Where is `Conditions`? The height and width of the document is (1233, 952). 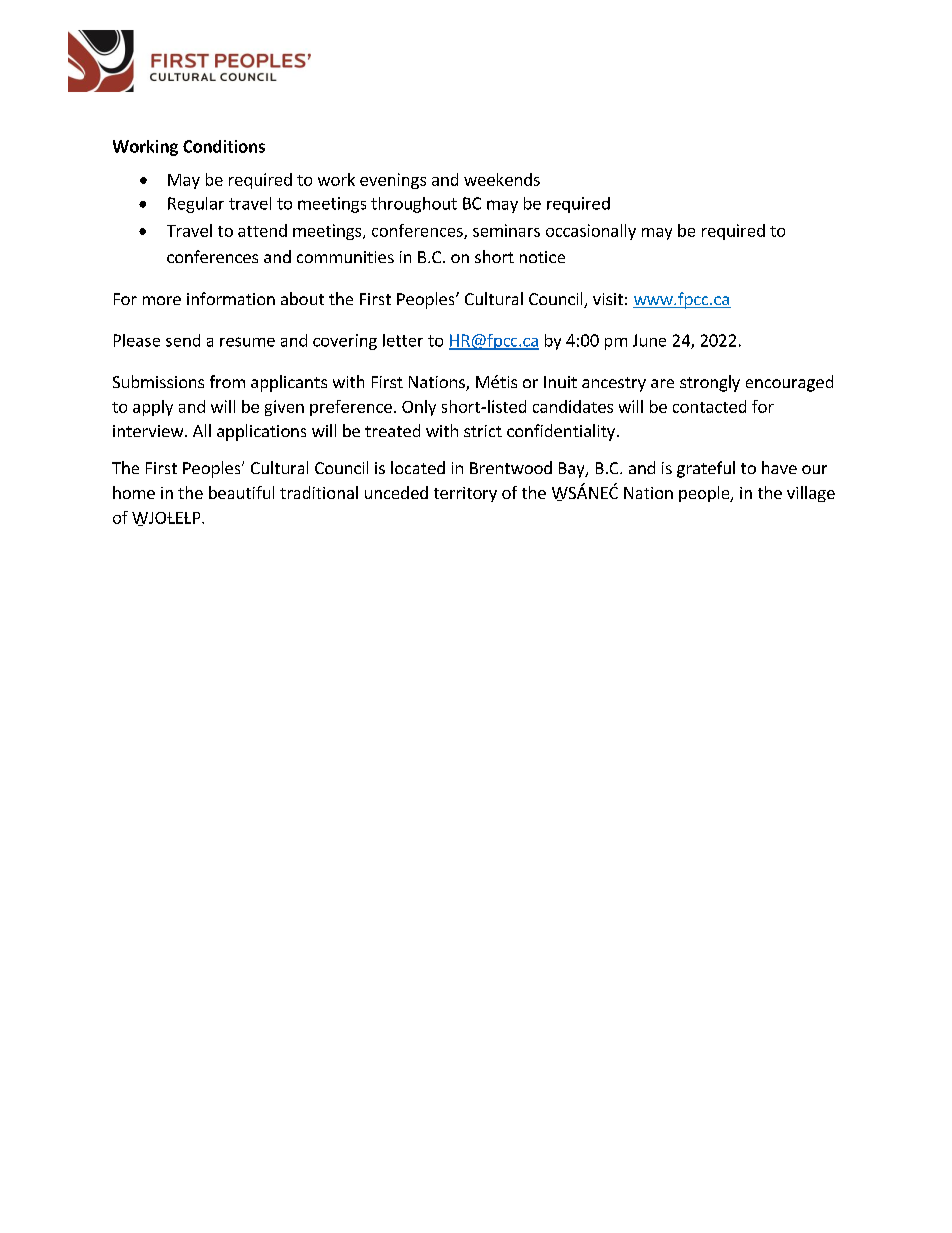
Conditions is located at coordinates (224, 146).
